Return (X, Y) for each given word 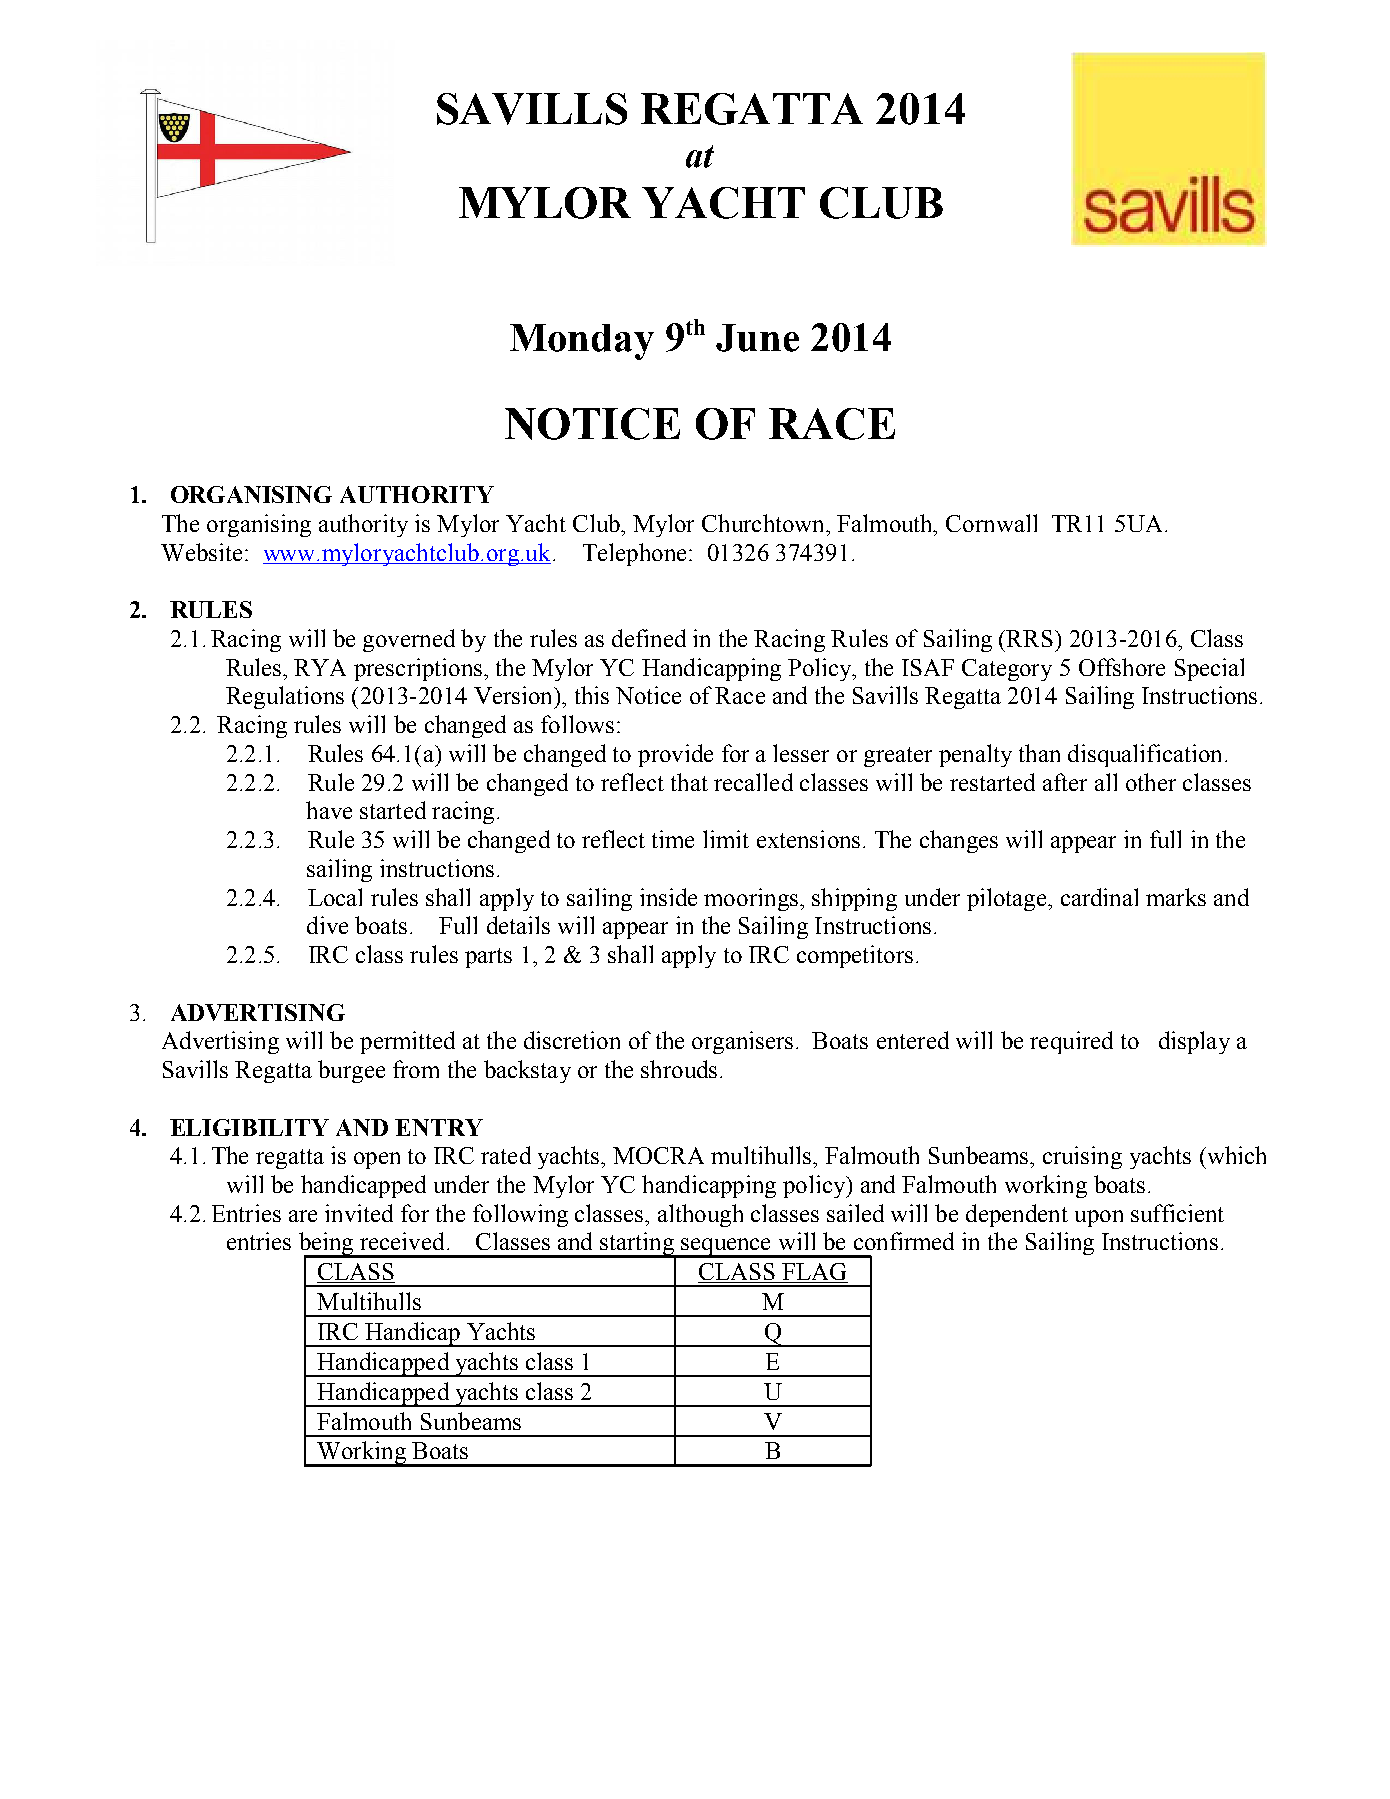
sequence (726, 1248)
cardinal (1099, 897)
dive (327, 925)
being (327, 1245)
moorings (751, 899)
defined (649, 638)
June (757, 338)
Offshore (1122, 667)
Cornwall (991, 523)
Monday (582, 342)
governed (409, 640)
